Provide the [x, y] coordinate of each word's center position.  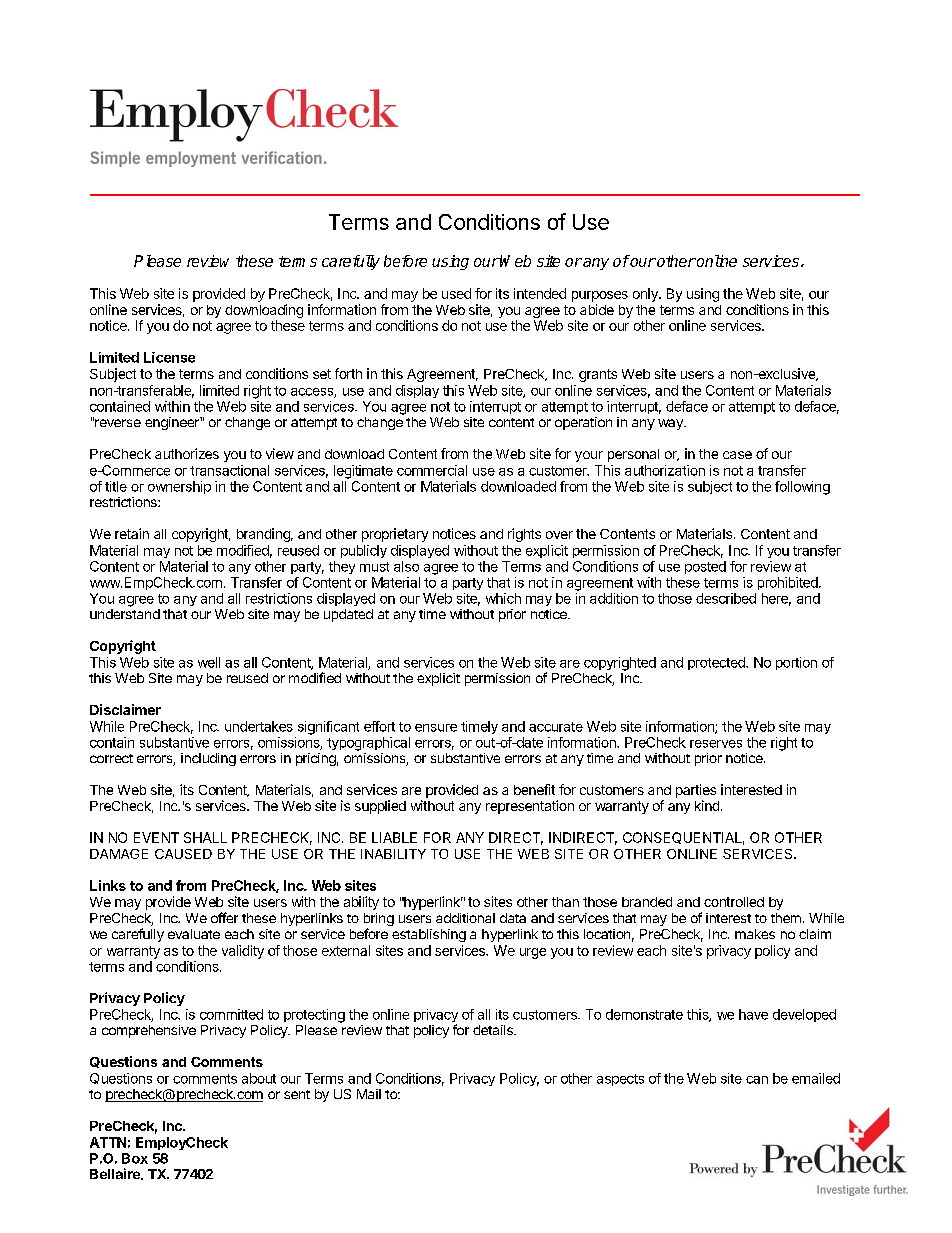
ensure [436, 728]
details [494, 1030]
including [208, 759]
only [646, 295]
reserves [716, 744]
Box [135, 1158]
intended [540, 293]
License [169, 357]
